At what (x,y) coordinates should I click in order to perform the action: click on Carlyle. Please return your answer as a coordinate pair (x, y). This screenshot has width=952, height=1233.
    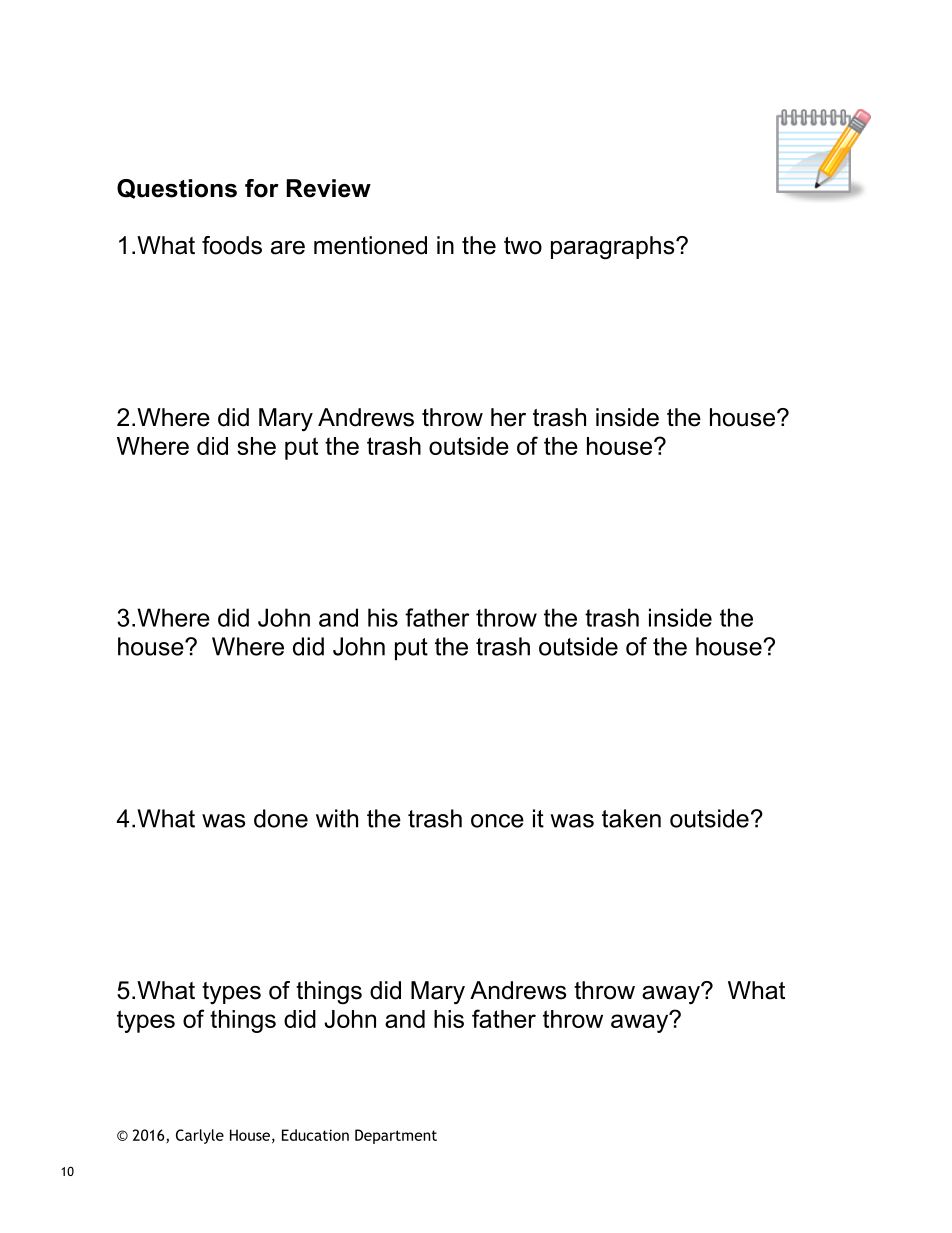
    Looking at the image, I should click on (200, 1136).
